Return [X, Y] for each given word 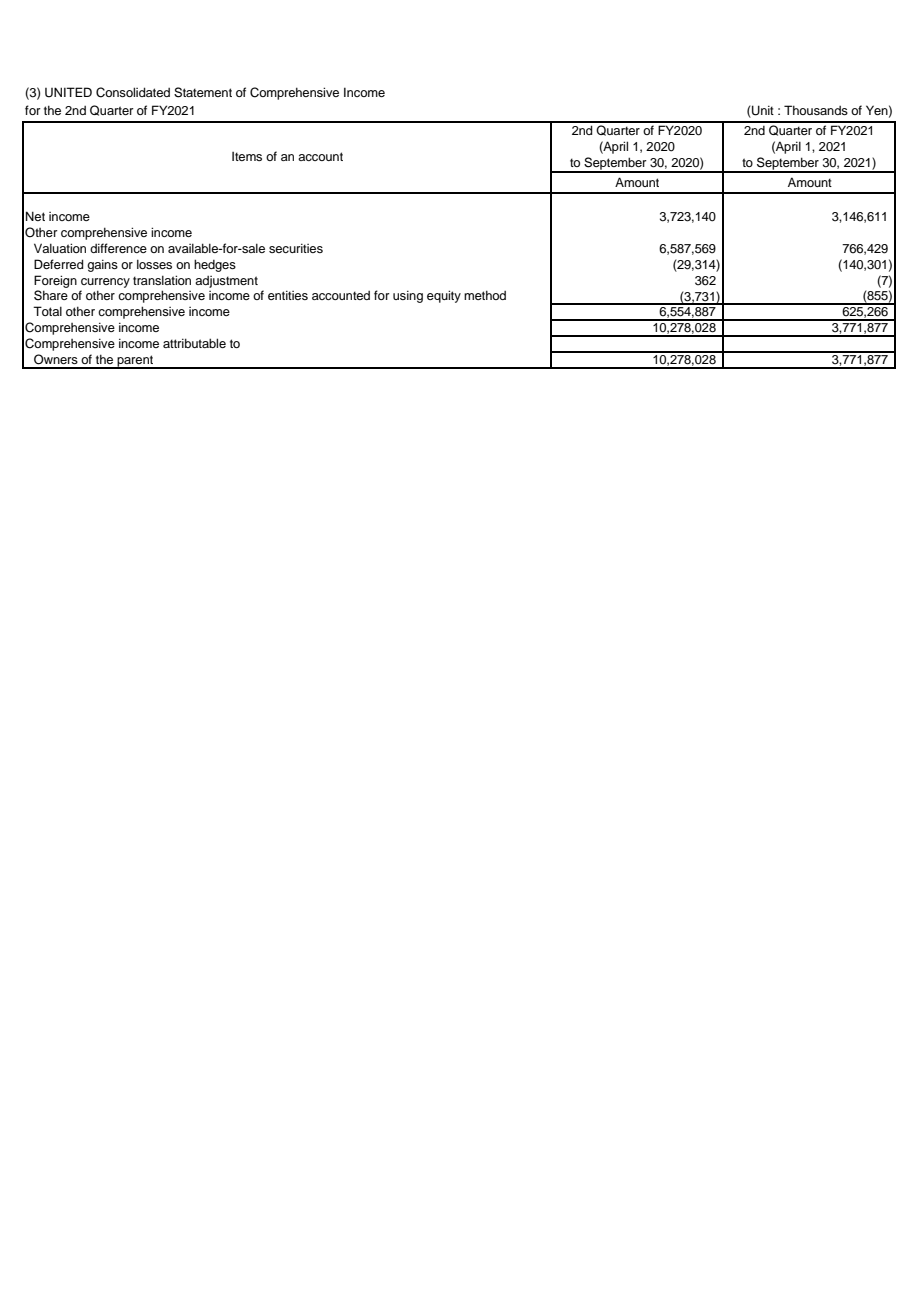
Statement [203, 92]
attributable [194, 343]
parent [135, 362]
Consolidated [133, 92]
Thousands [816, 110]
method [485, 295]
